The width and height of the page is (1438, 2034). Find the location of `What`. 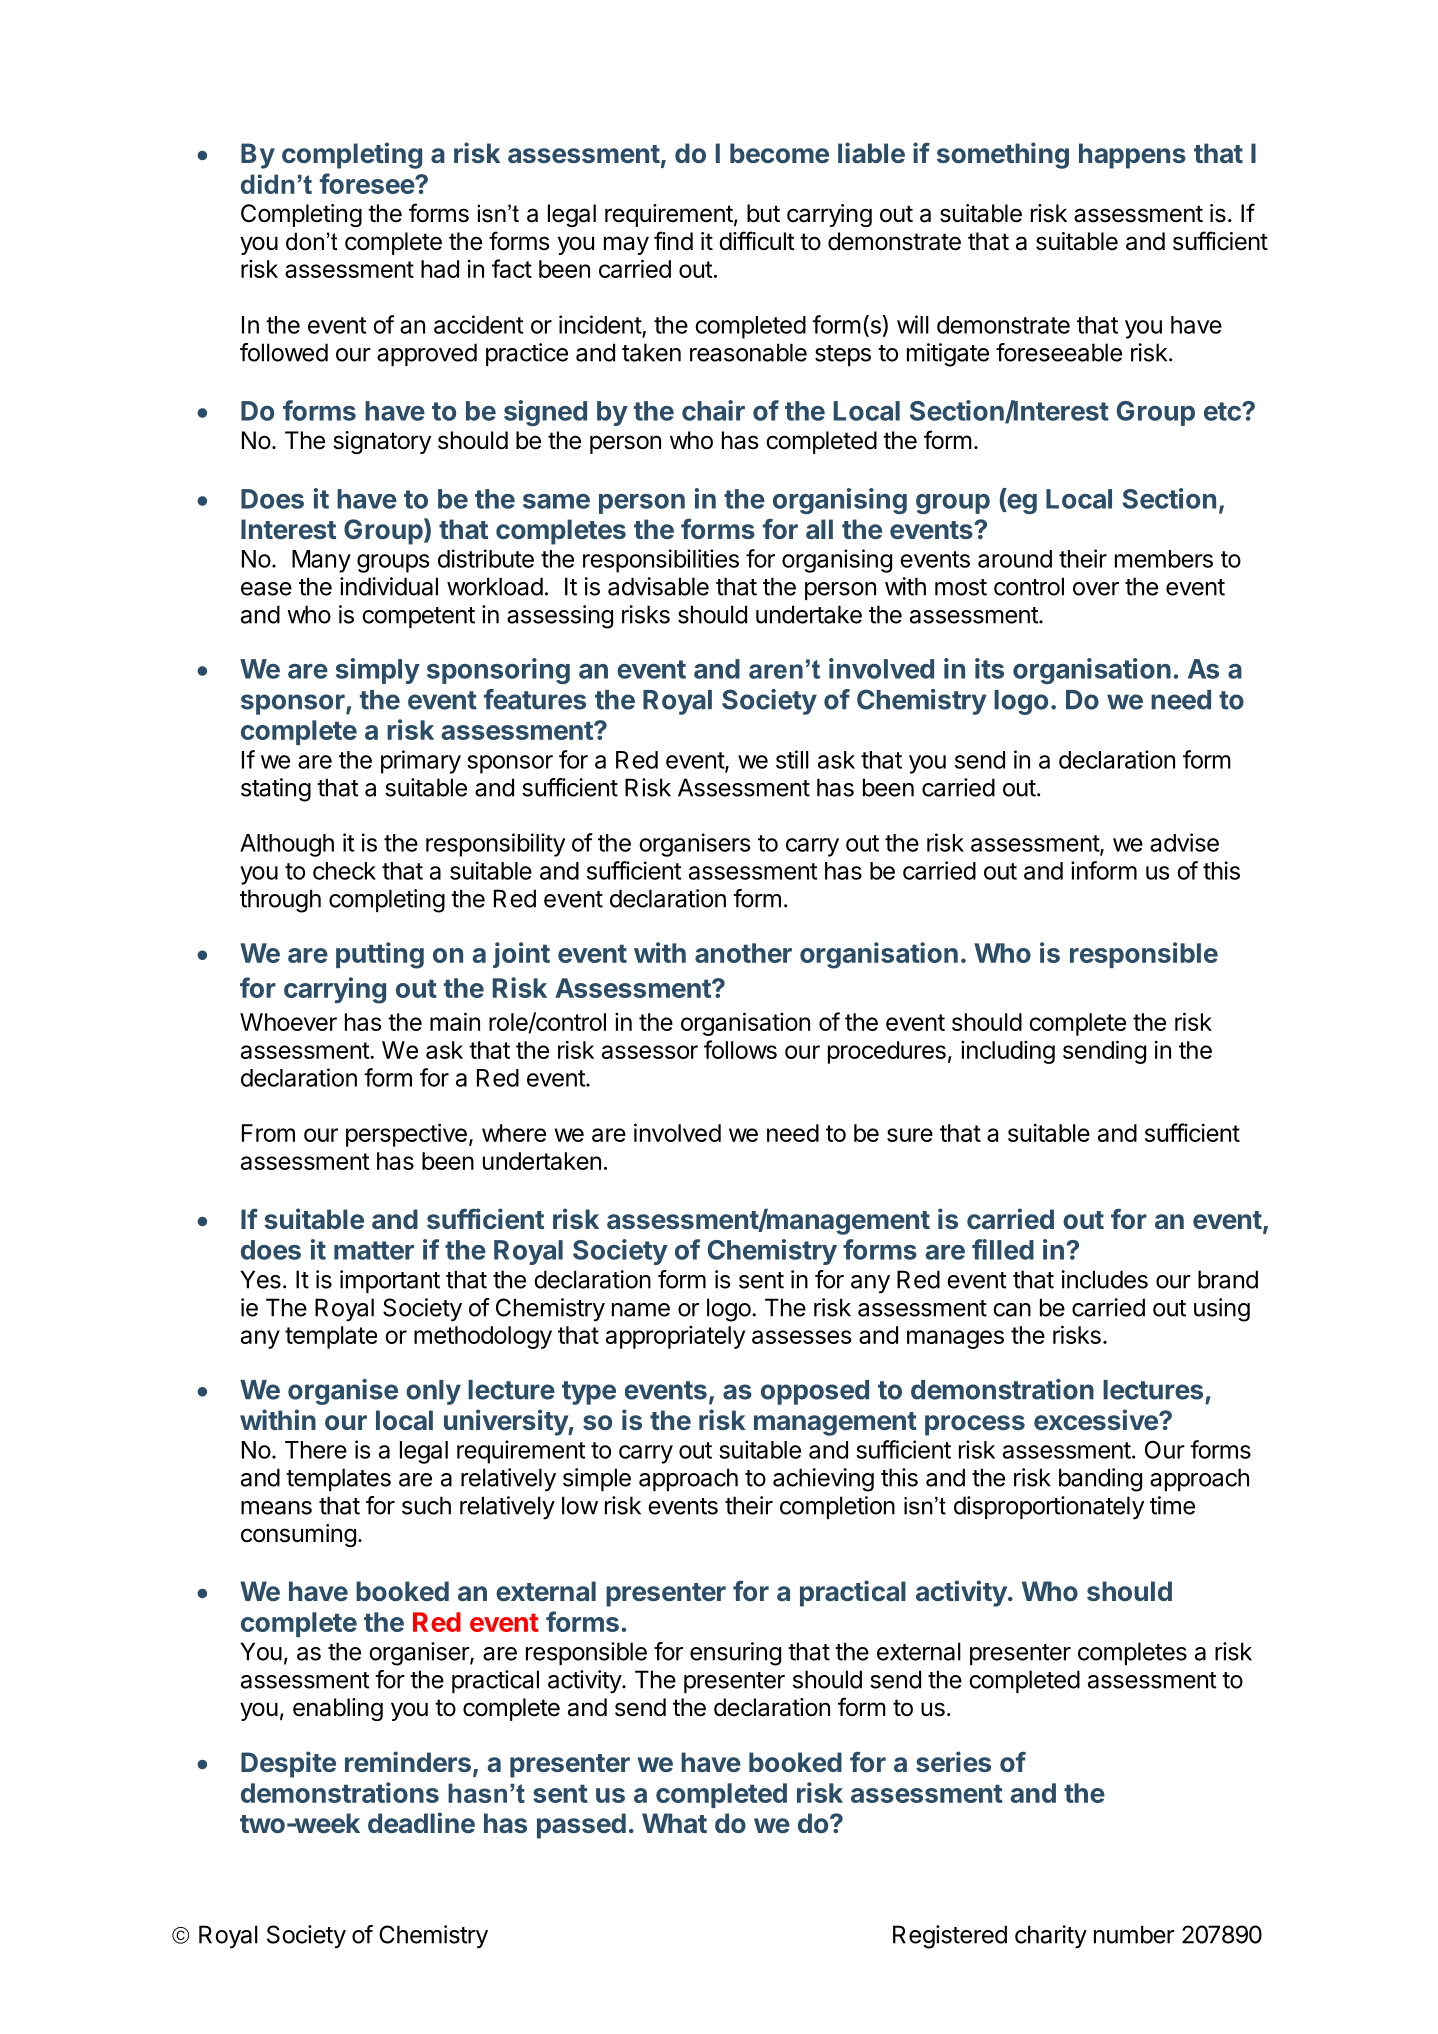

What is located at coordinates (674, 1823).
